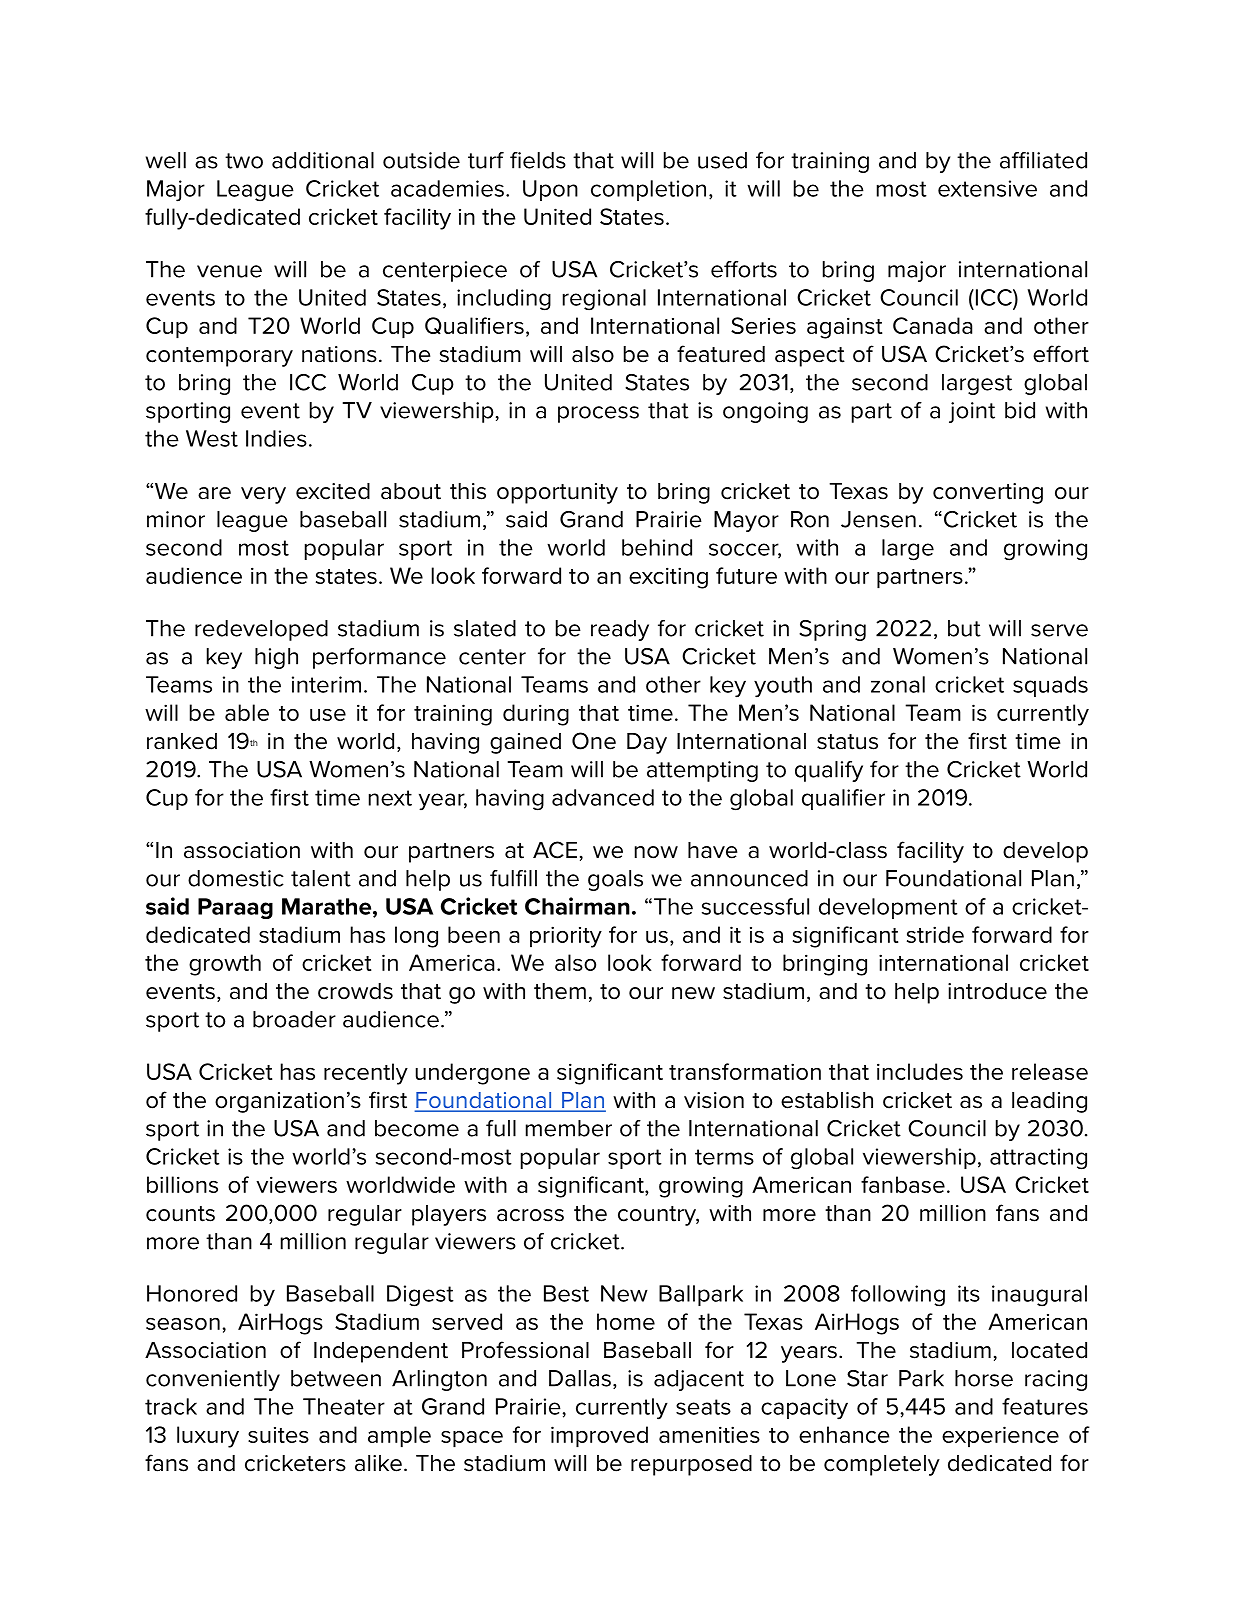  Describe the element at coordinates (987, 188) in the page. I see `extensive` at that location.
